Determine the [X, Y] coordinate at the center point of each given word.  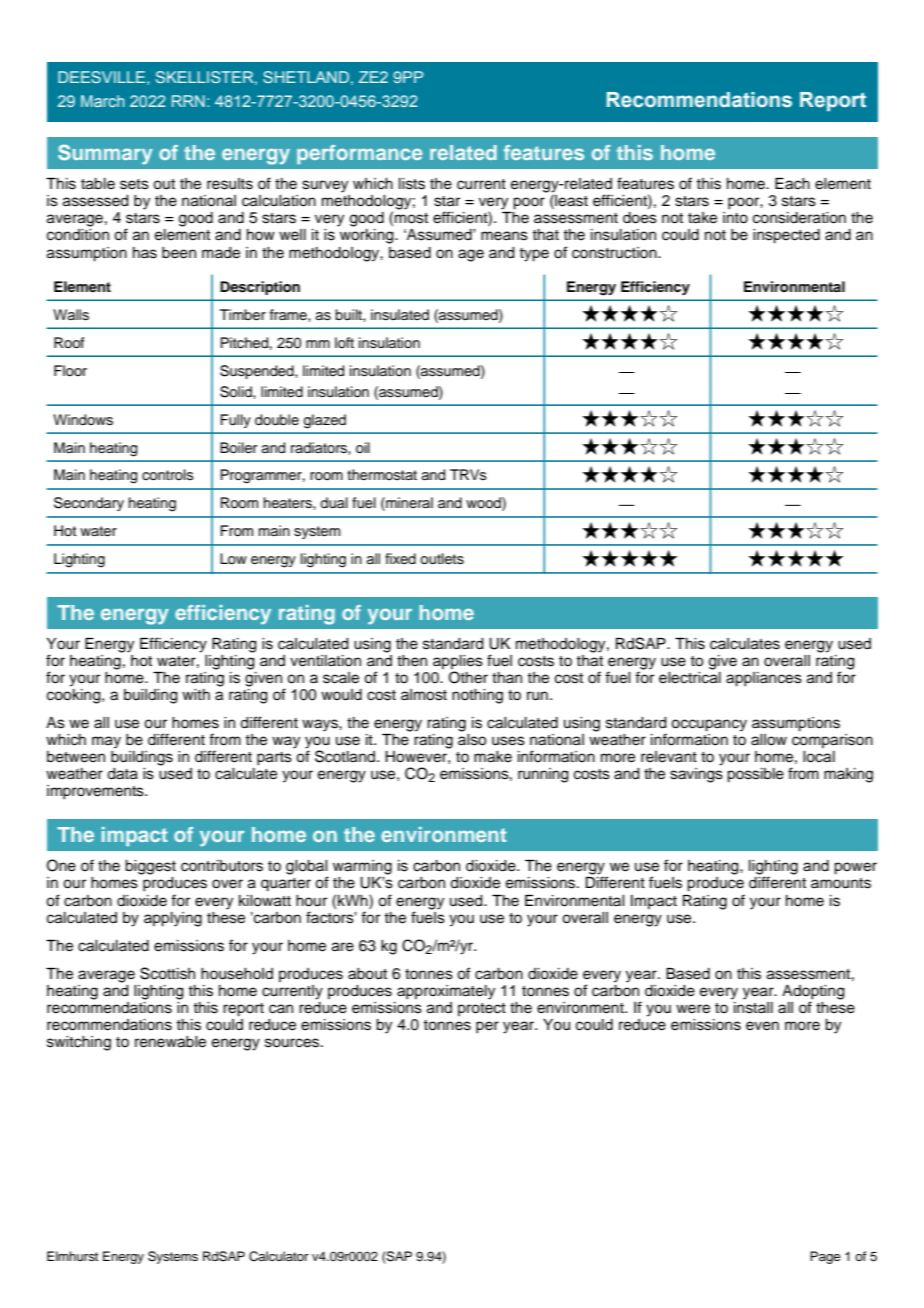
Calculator [279, 1256]
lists [412, 184]
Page [825, 1257]
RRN [188, 101]
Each [792, 184]
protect [482, 1009]
